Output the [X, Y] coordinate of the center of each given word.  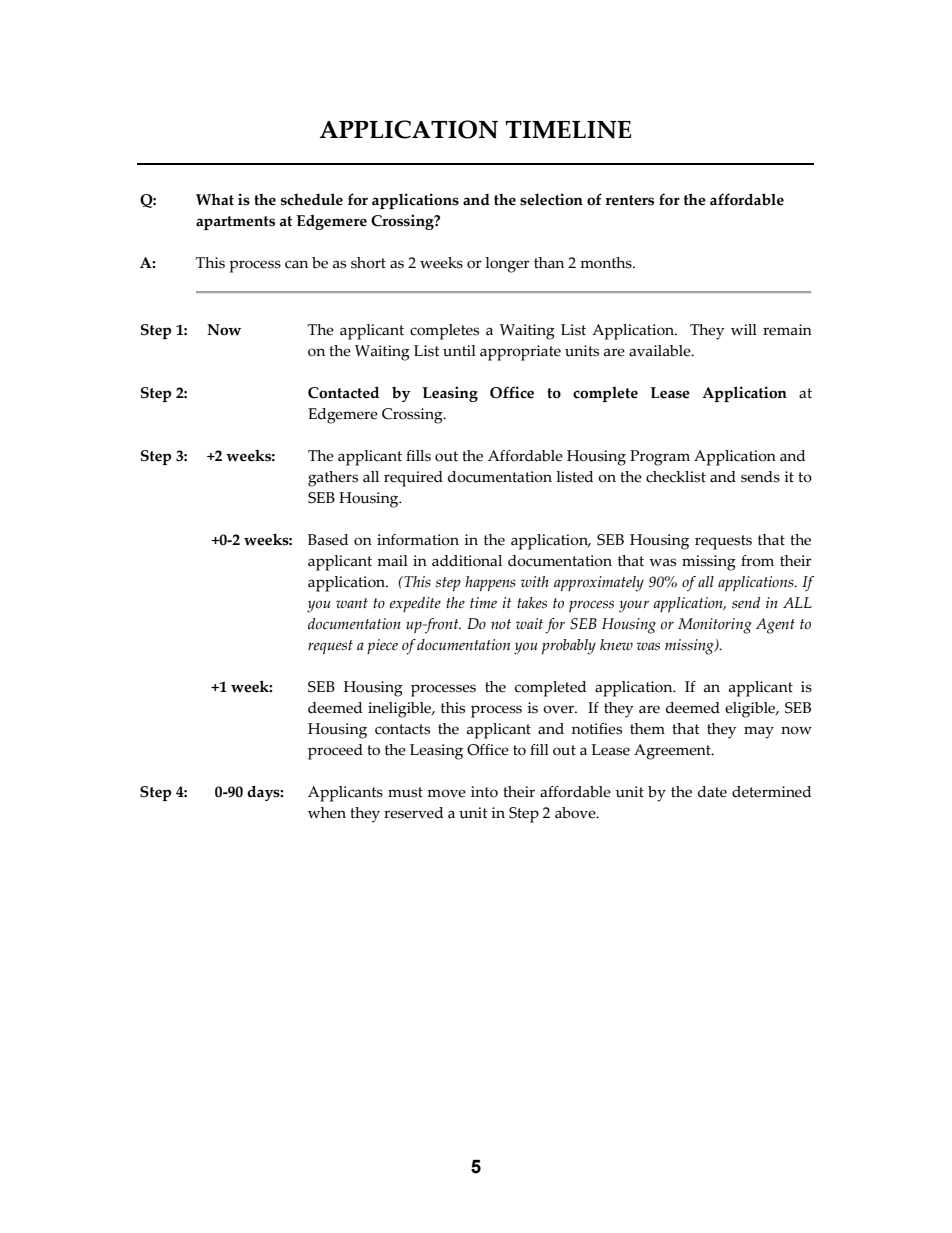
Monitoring [715, 626]
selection [551, 199]
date [712, 792]
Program [660, 458]
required [413, 479]
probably [569, 647]
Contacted [343, 392]
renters [629, 200]
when [327, 813]
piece [382, 646]
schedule [312, 199]
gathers [333, 479]
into [484, 792]
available [661, 351]
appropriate [520, 353]
